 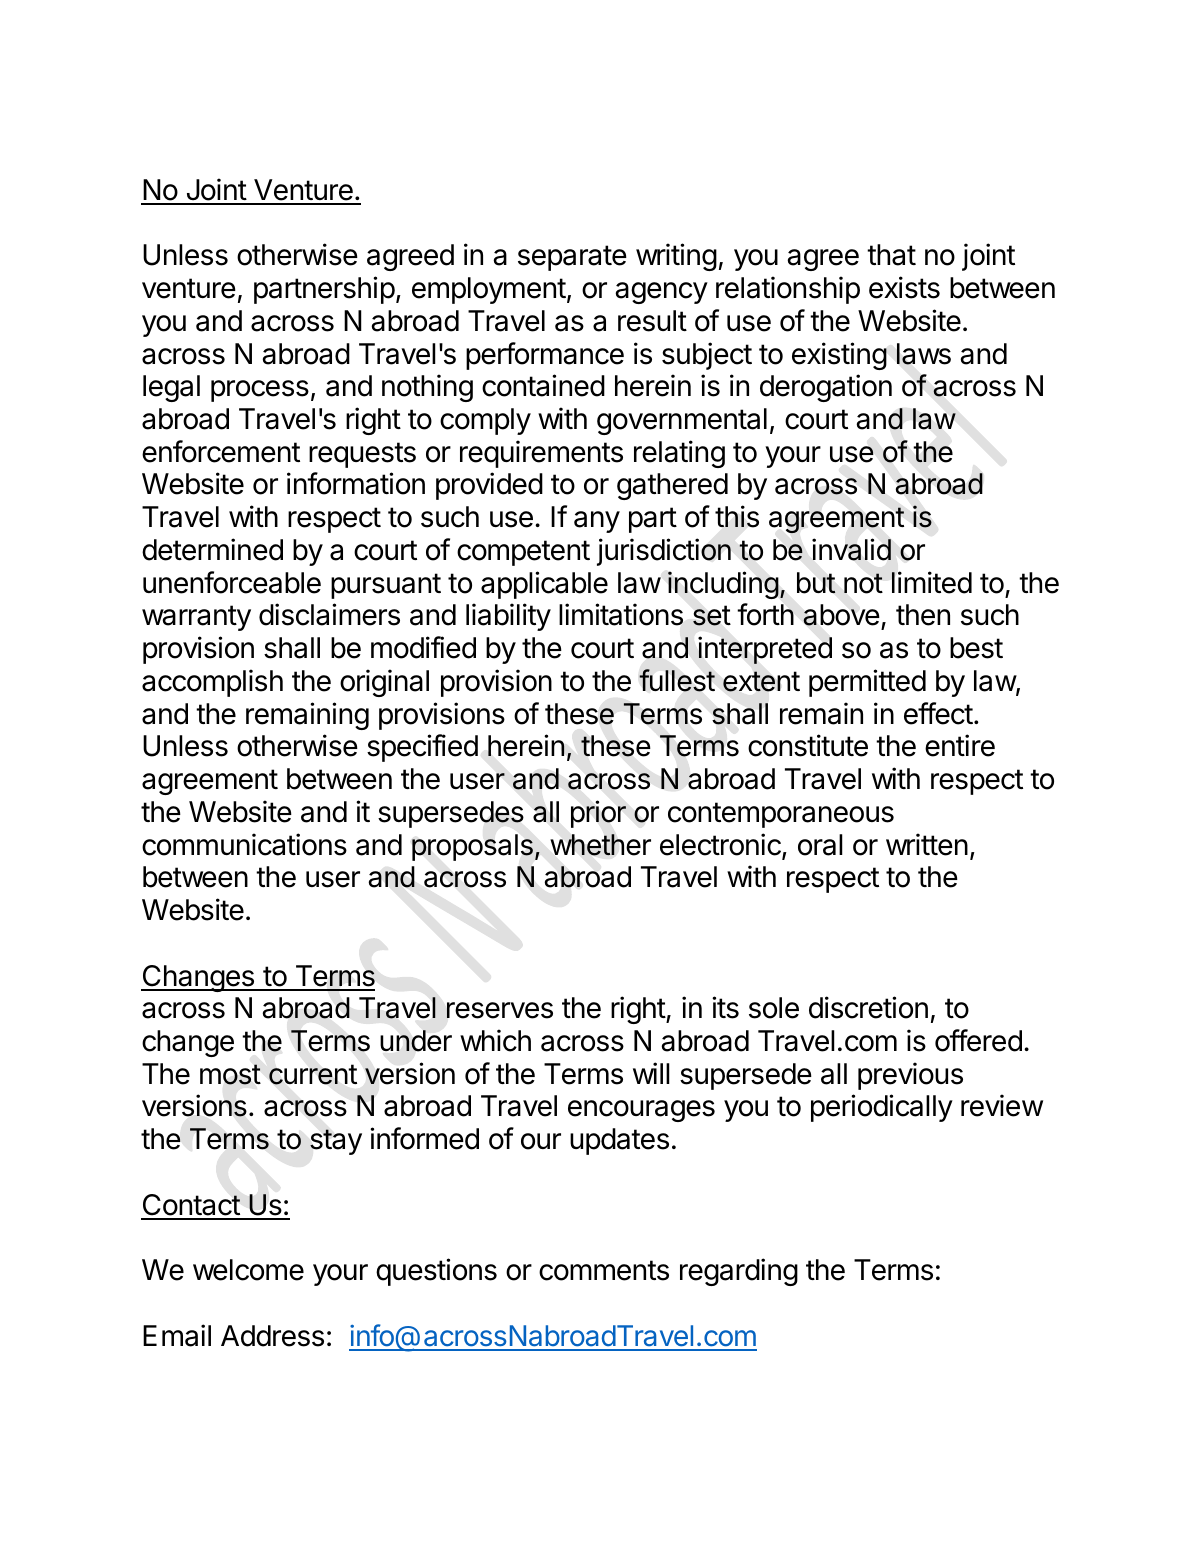 I want to click on exists, so click(x=904, y=287).
